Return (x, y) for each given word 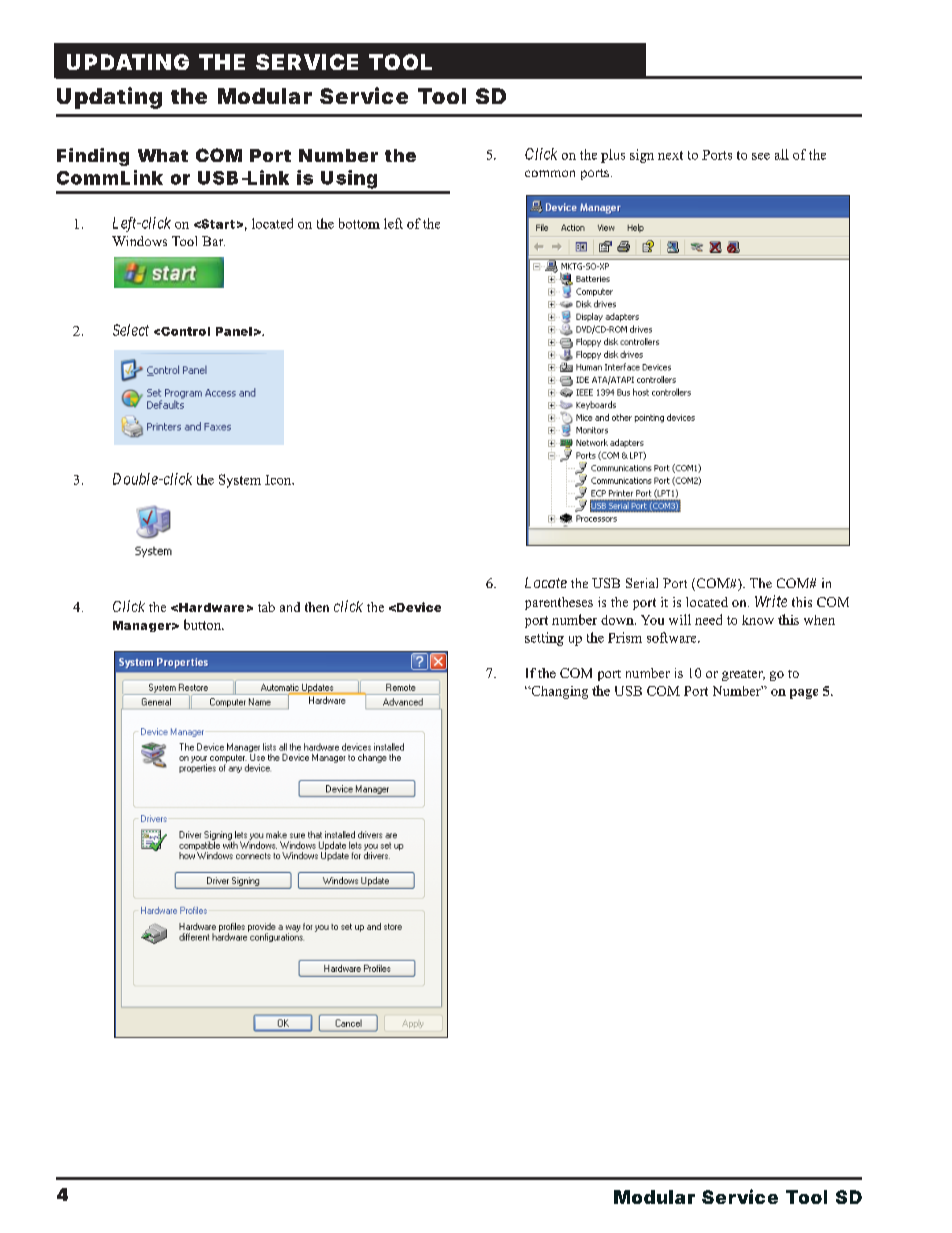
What (163, 155)
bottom (359, 223)
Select (131, 330)
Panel (234, 331)
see (761, 156)
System (240, 481)
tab (266, 607)
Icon (279, 480)
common (550, 173)
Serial (642, 583)
